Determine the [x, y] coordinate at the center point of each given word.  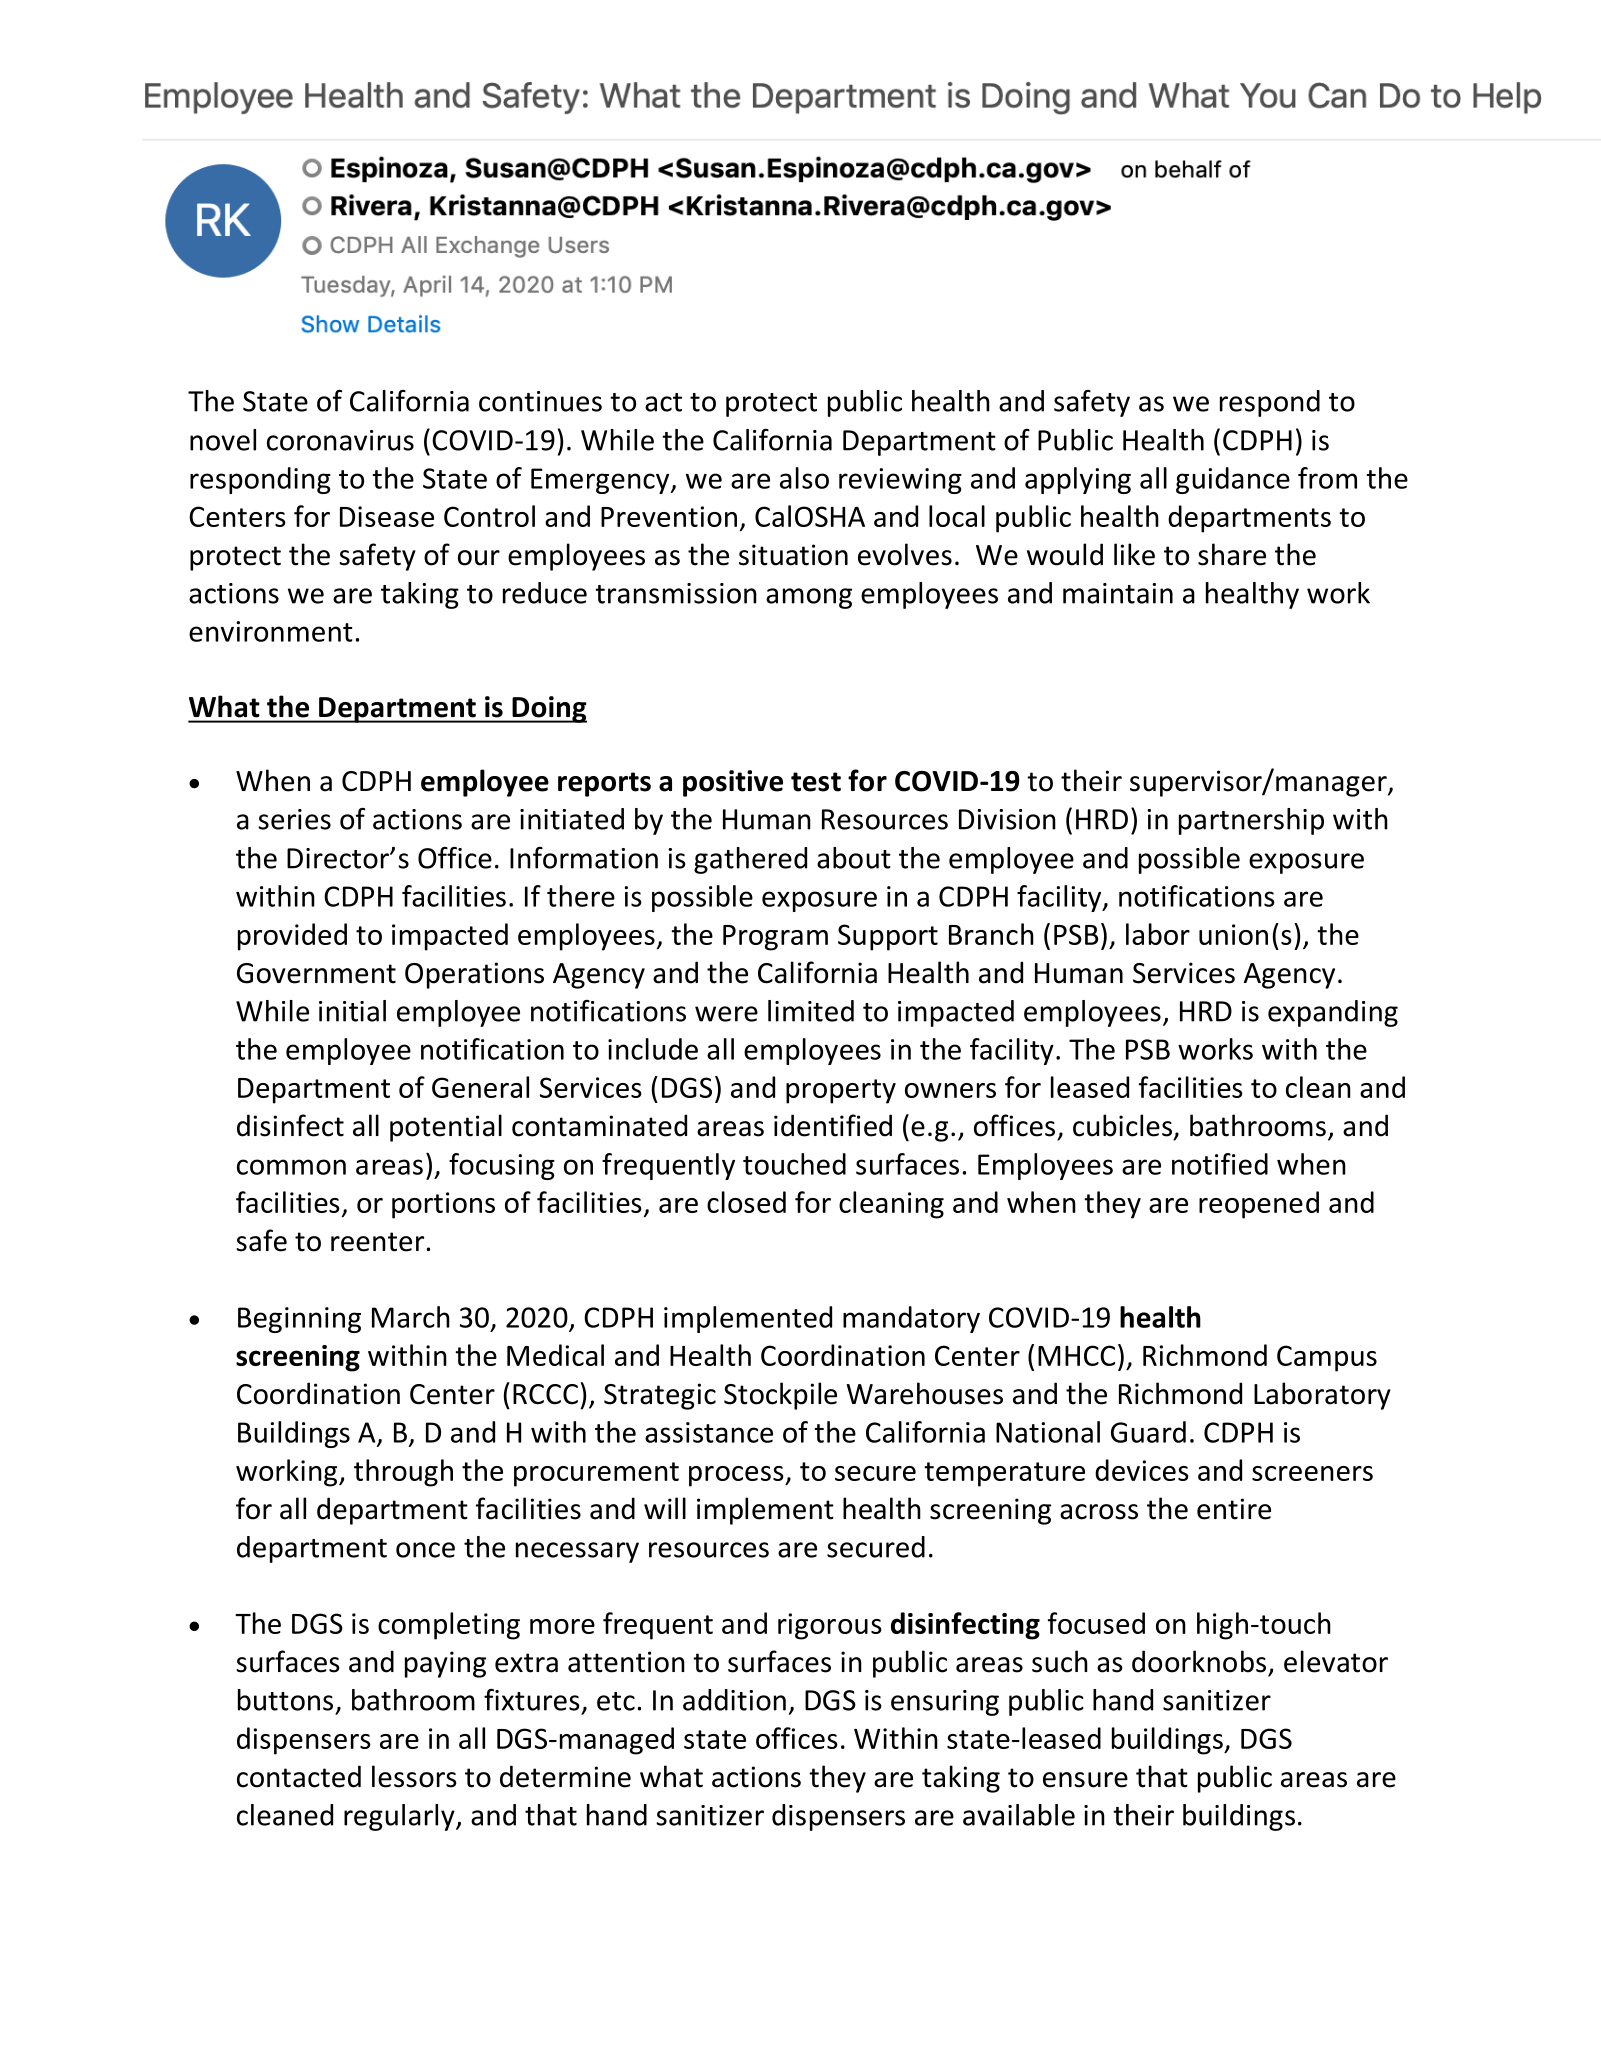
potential [446, 1128]
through [403, 1473]
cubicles [1122, 1125]
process [737, 1476]
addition [734, 1700]
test [816, 782]
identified [833, 1125]
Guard [1148, 1432]
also [804, 478]
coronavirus [340, 440]
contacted [299, 1776]
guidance [1233, 480]
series [294, 819]
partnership [1251, 821]
